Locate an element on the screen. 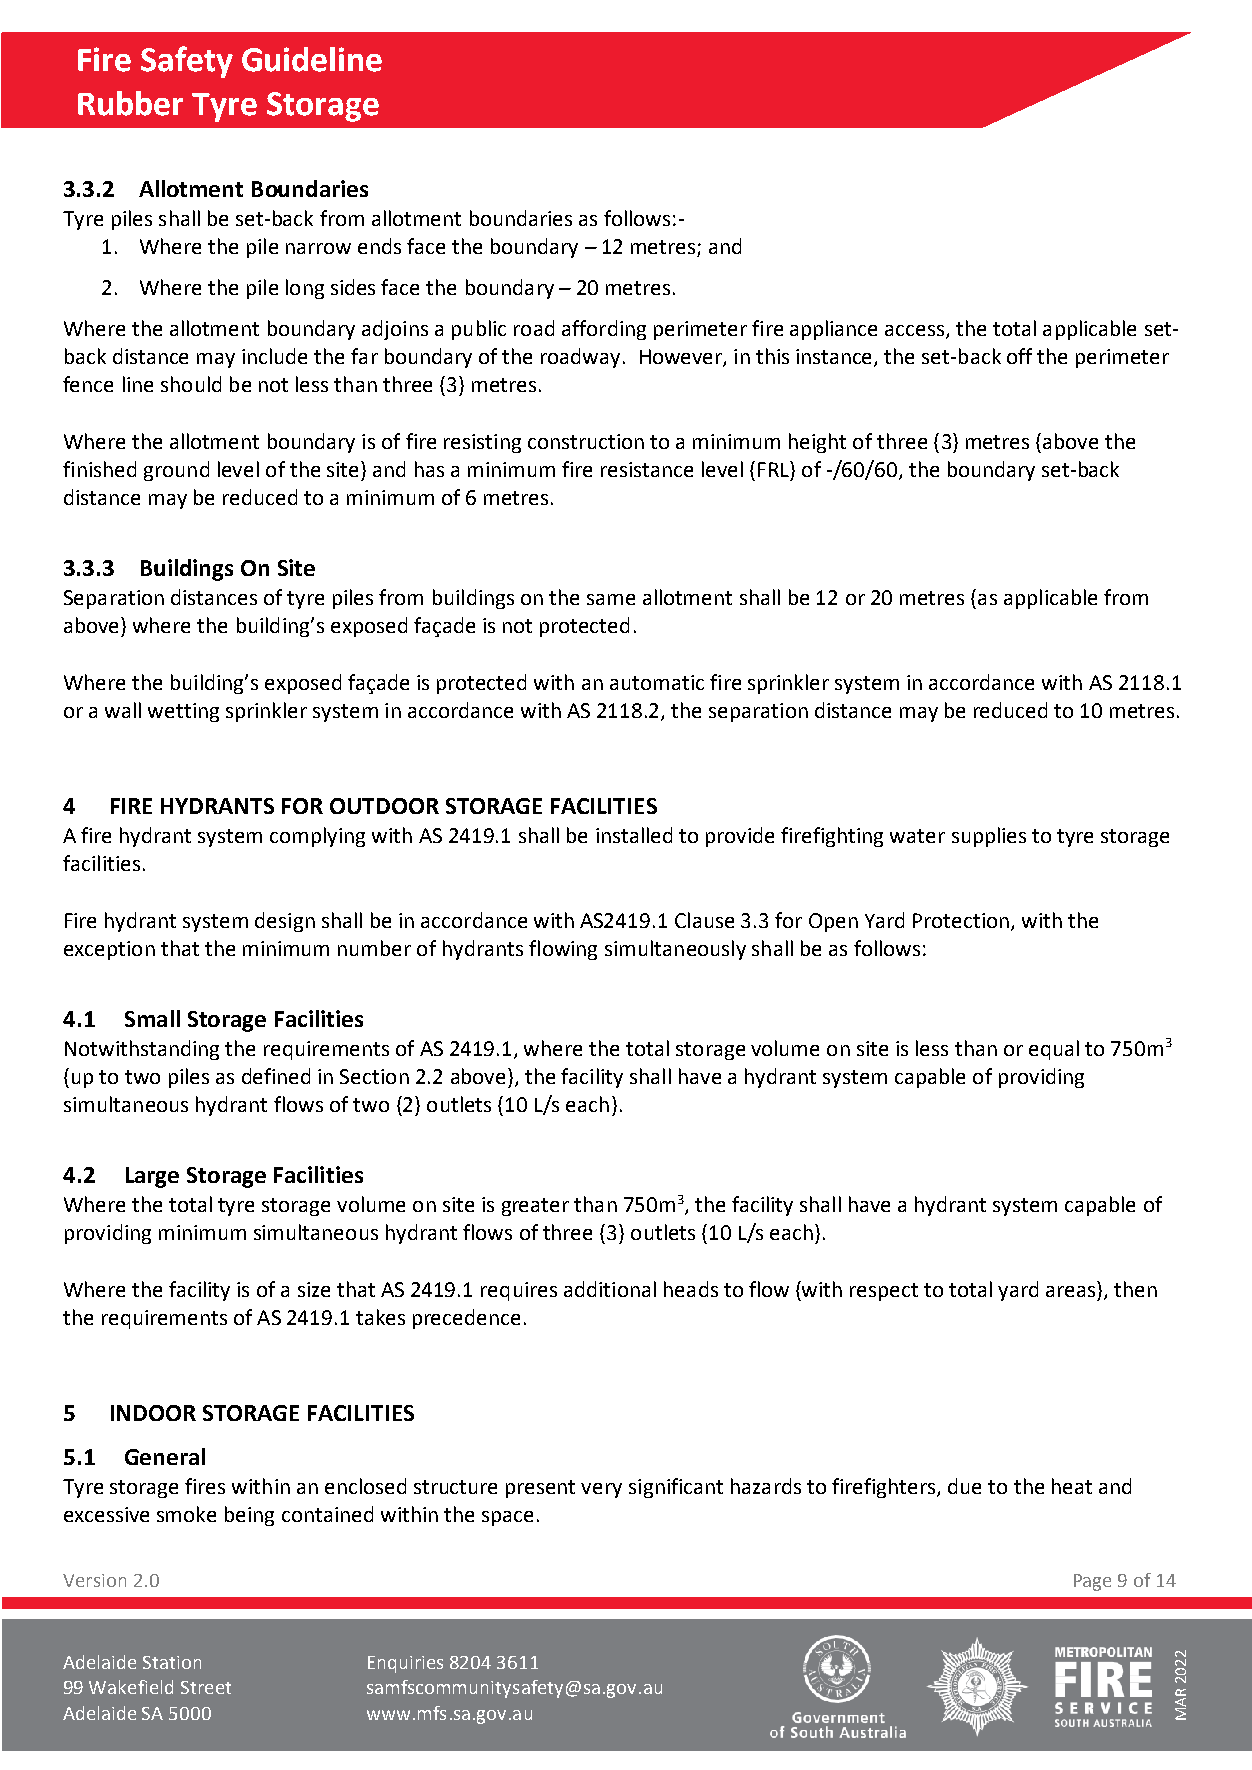  Station is located at coordinates (172, 1662).
